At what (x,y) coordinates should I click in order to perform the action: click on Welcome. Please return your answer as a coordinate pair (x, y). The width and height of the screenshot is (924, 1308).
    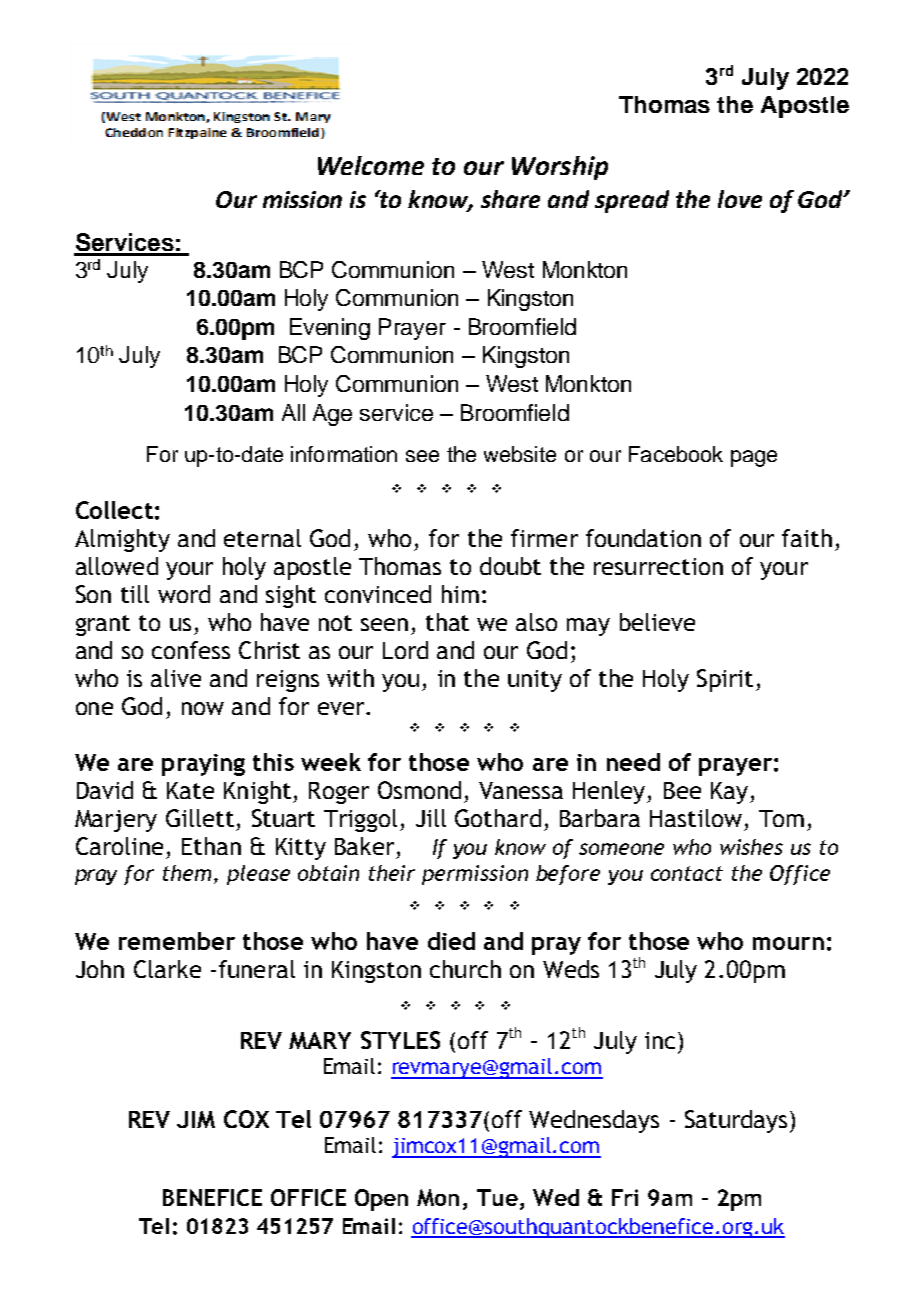
    Looking at the image, I should click on (371, 165).
